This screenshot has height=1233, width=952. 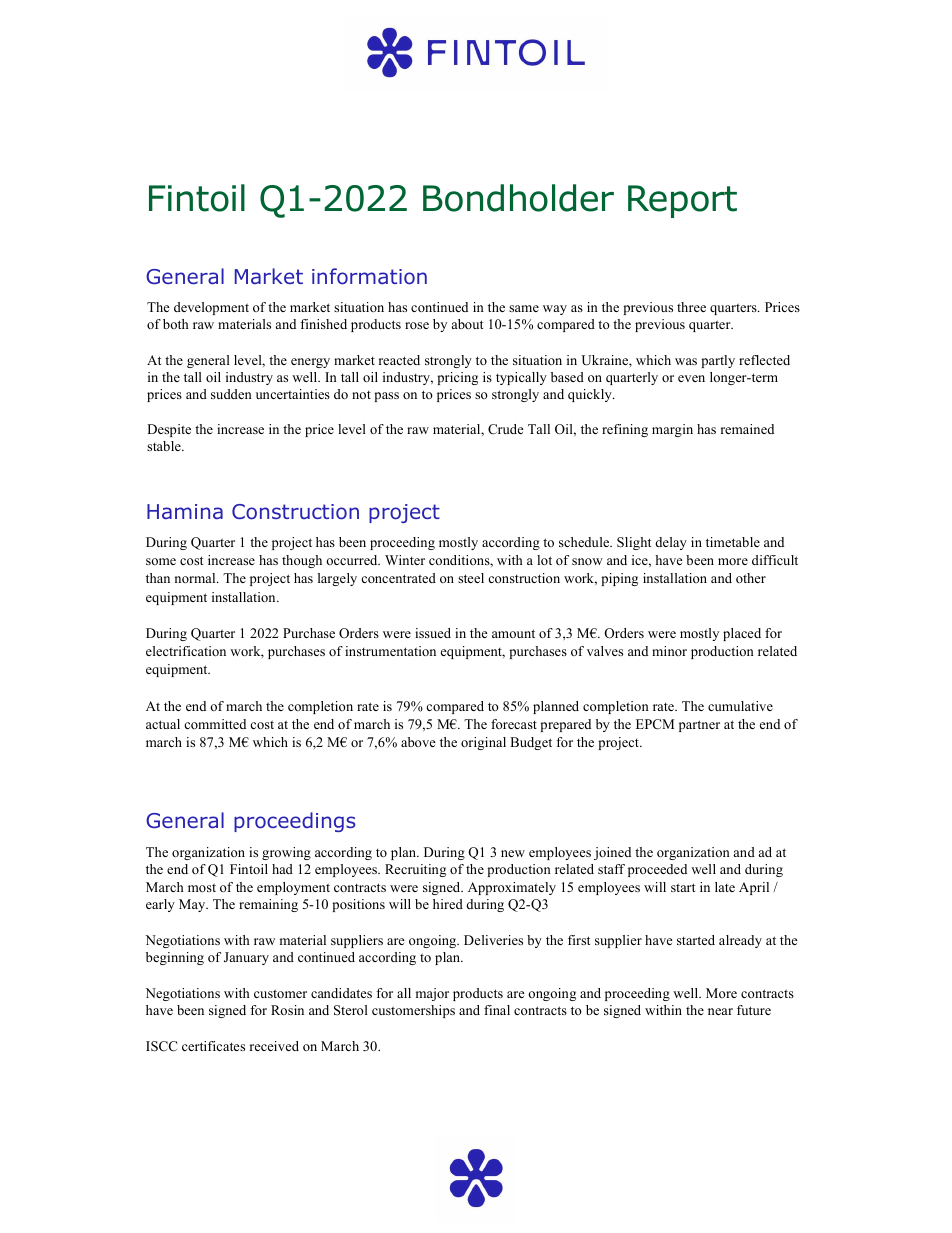 I want to click on Report, so click(x=682, y=201).
